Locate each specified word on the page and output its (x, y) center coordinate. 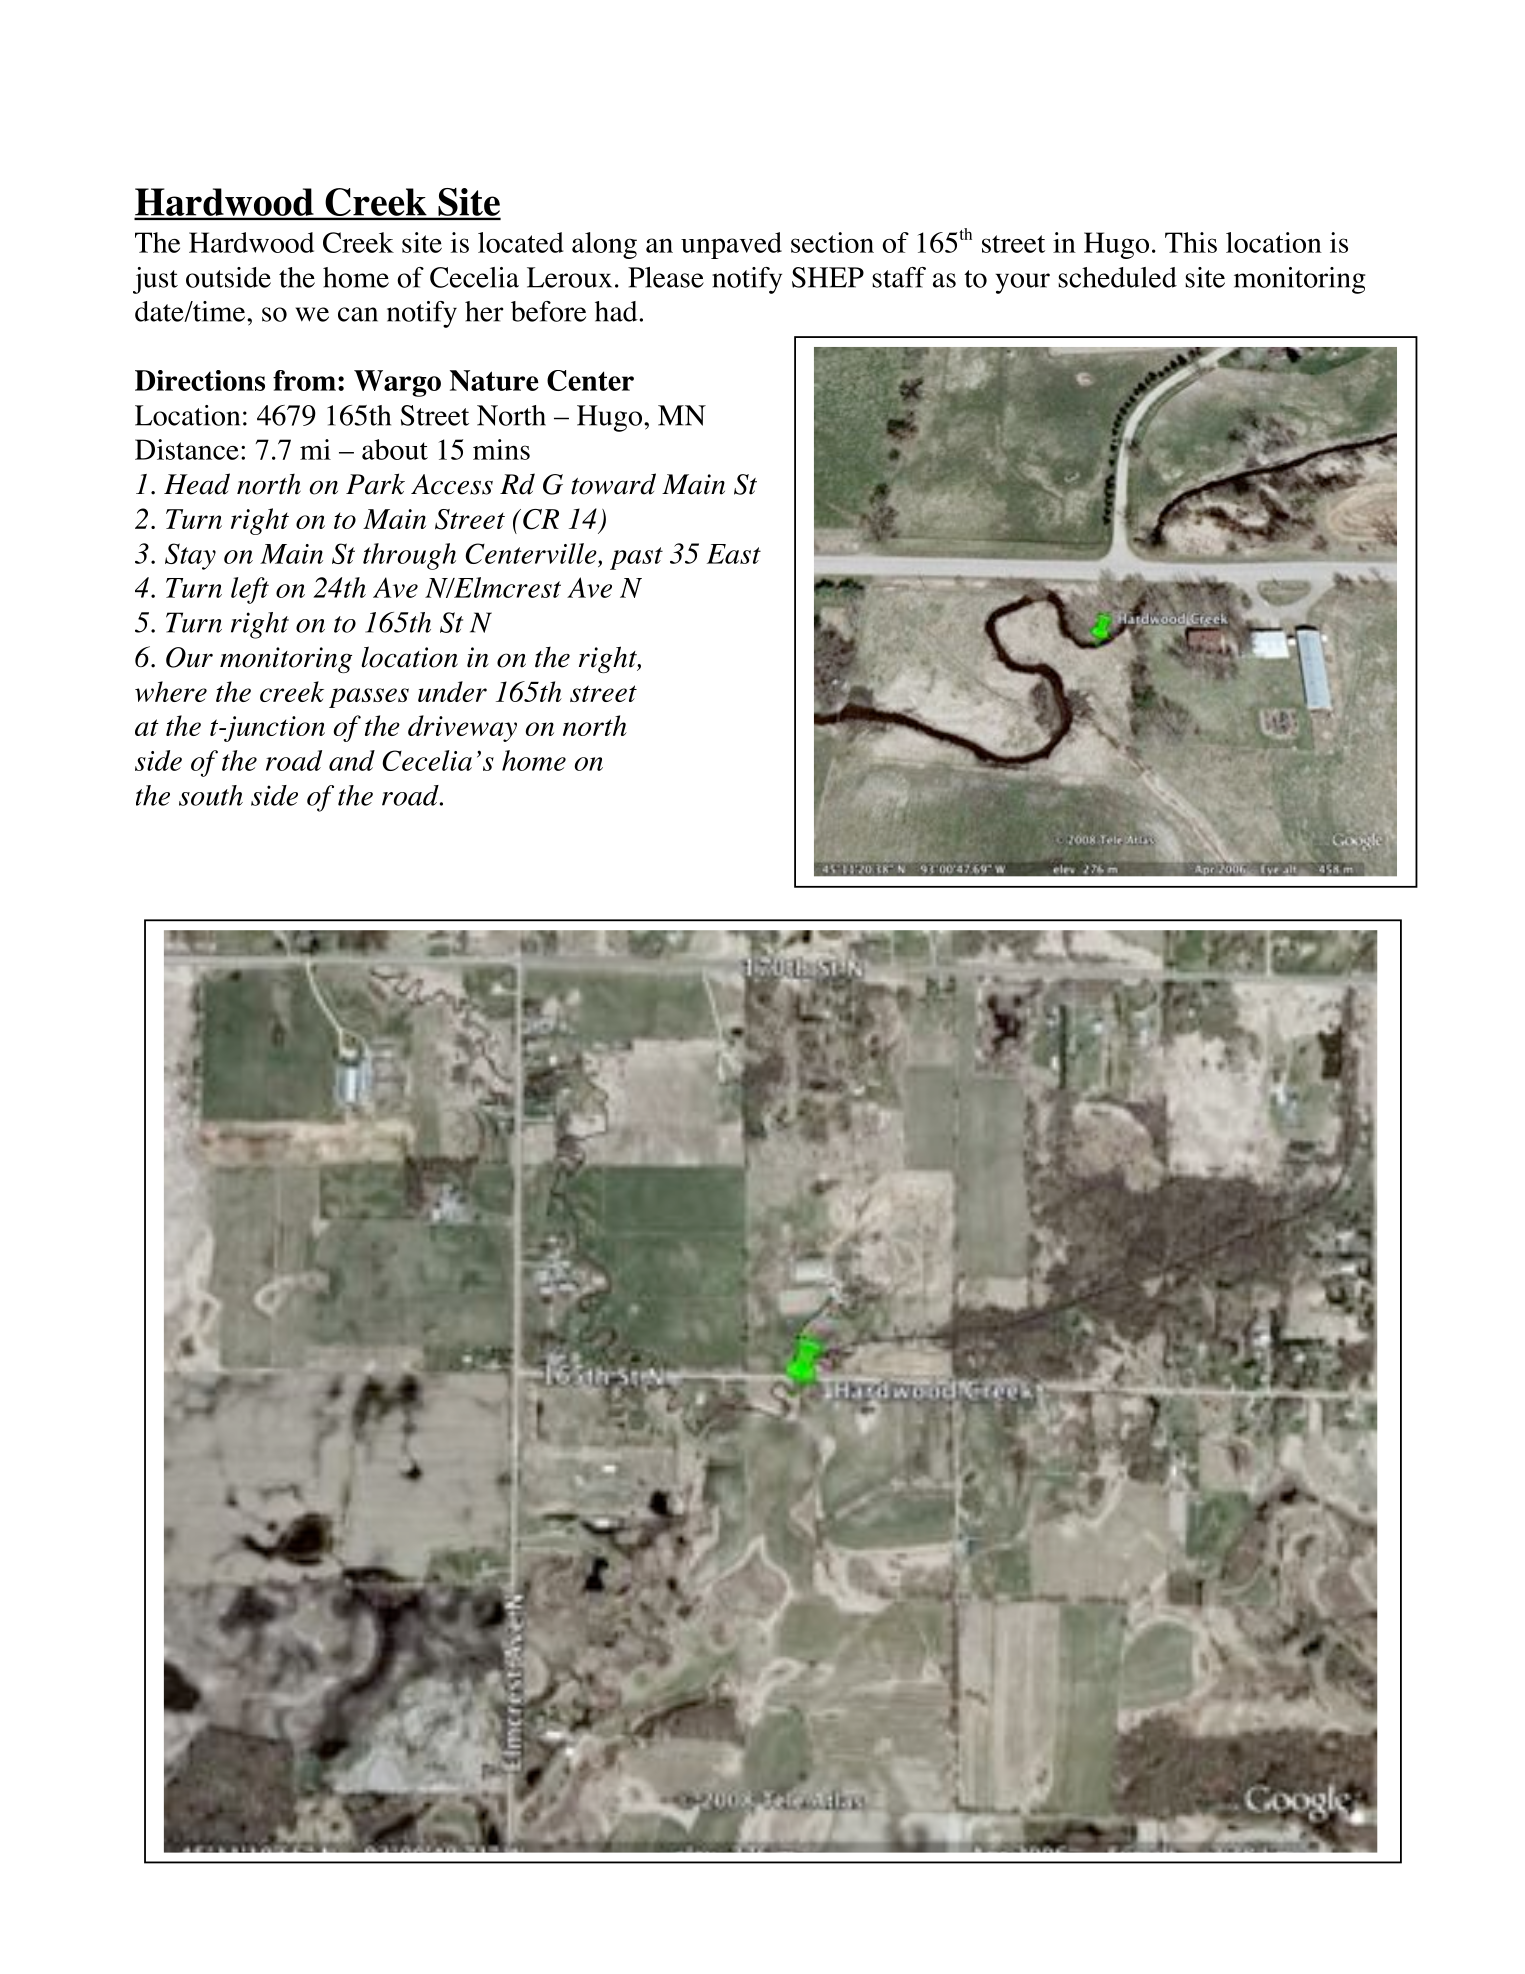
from (304, 380)
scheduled (1117, 277)
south (211, 795)
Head (197, 484)
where (171, 691)
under (452, 691)
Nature (494, 380)
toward (613, 484)
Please (666, 277)
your (1023, 283)
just (155, 280)
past (636, 558)
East (734, 554)
